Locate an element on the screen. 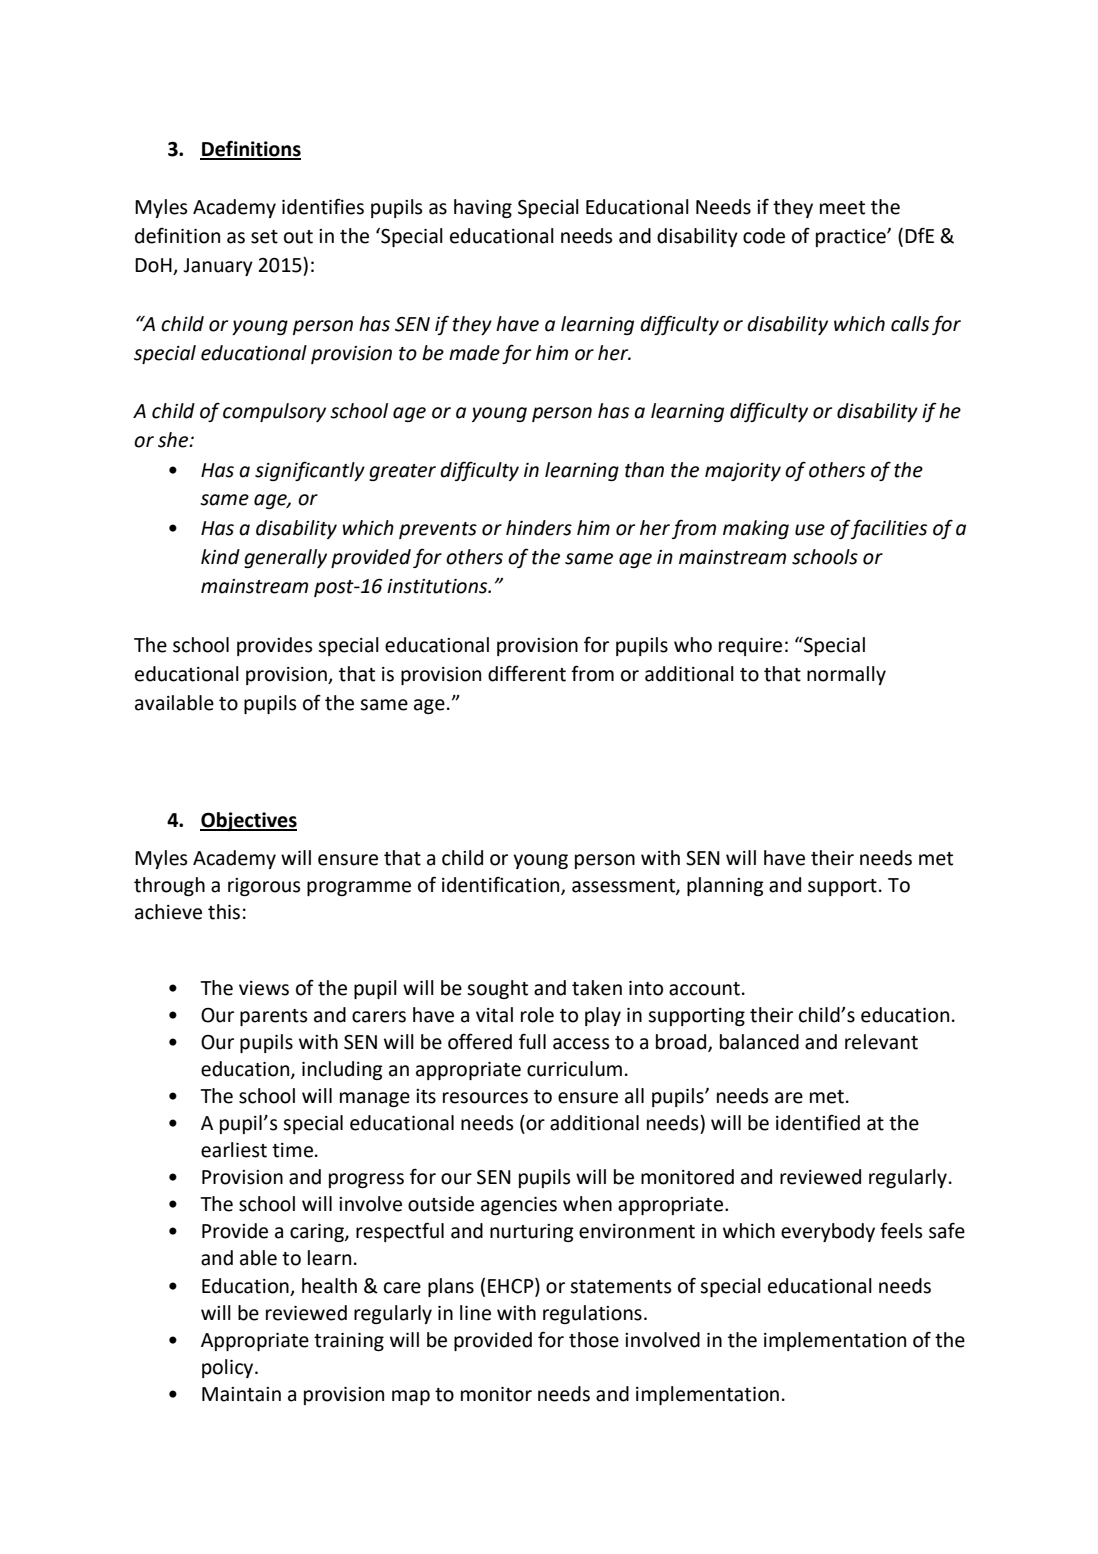 This screenshot has width=1098, height=1554. set is located at coordinates (264, 237).
